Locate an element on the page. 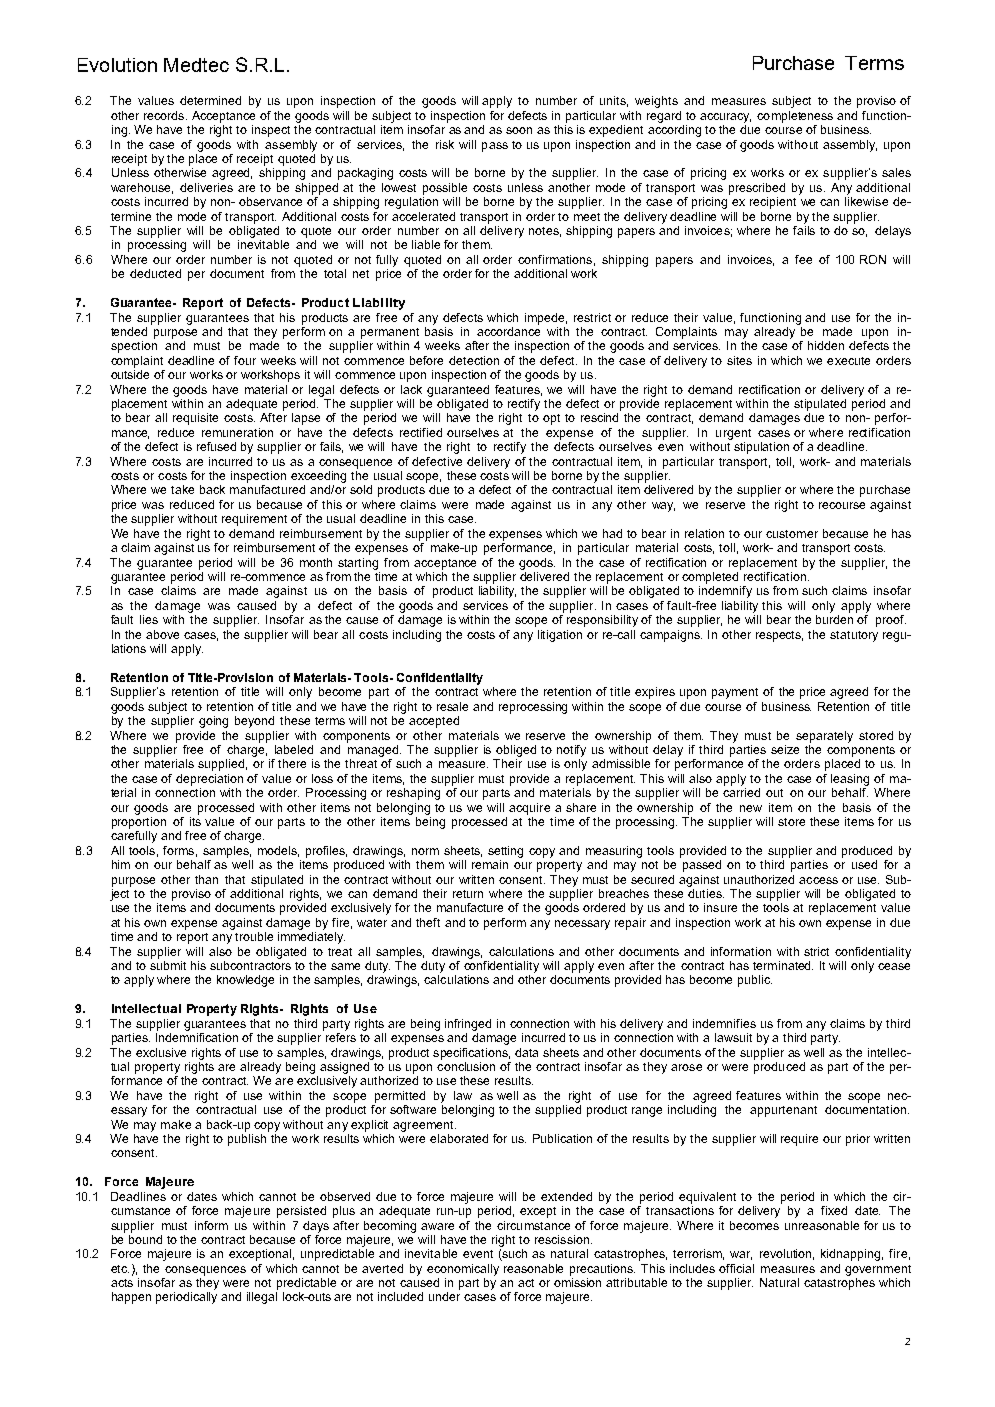 The width and height of the image is (995, 1407). knowledge is located at coordinates (245, 981).
